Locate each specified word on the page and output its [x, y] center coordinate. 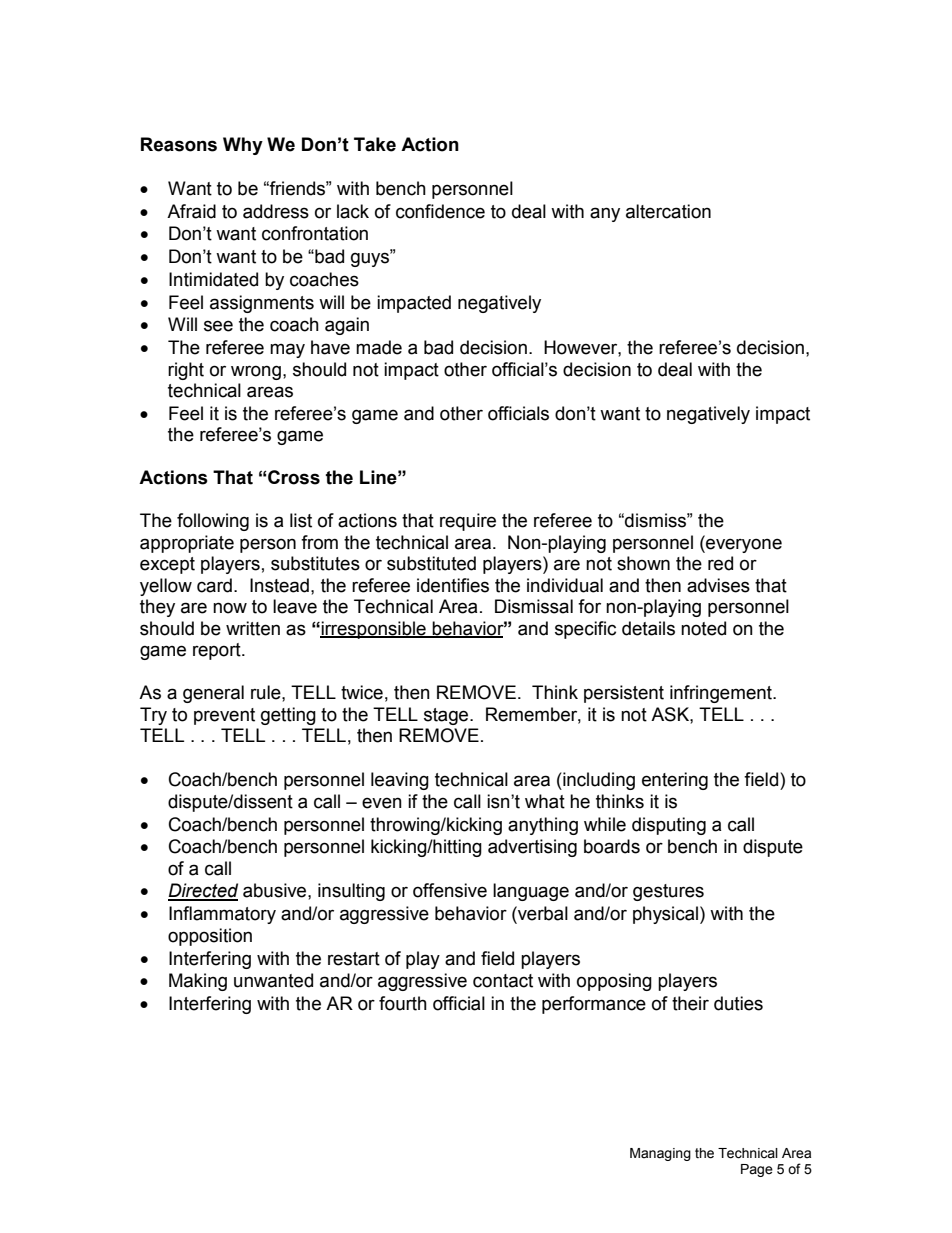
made [379, 347]
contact [503, 981]
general [213, 694]
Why [243, 146]
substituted [431, 563]
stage [447, 716]
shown [643, 563]
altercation [668, 211]
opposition [210, 937]
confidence [440, 211]
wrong [256, 372]
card [214, 585]
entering [675, 781]
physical [665, 915]
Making [198, 982]
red [720, 563]
